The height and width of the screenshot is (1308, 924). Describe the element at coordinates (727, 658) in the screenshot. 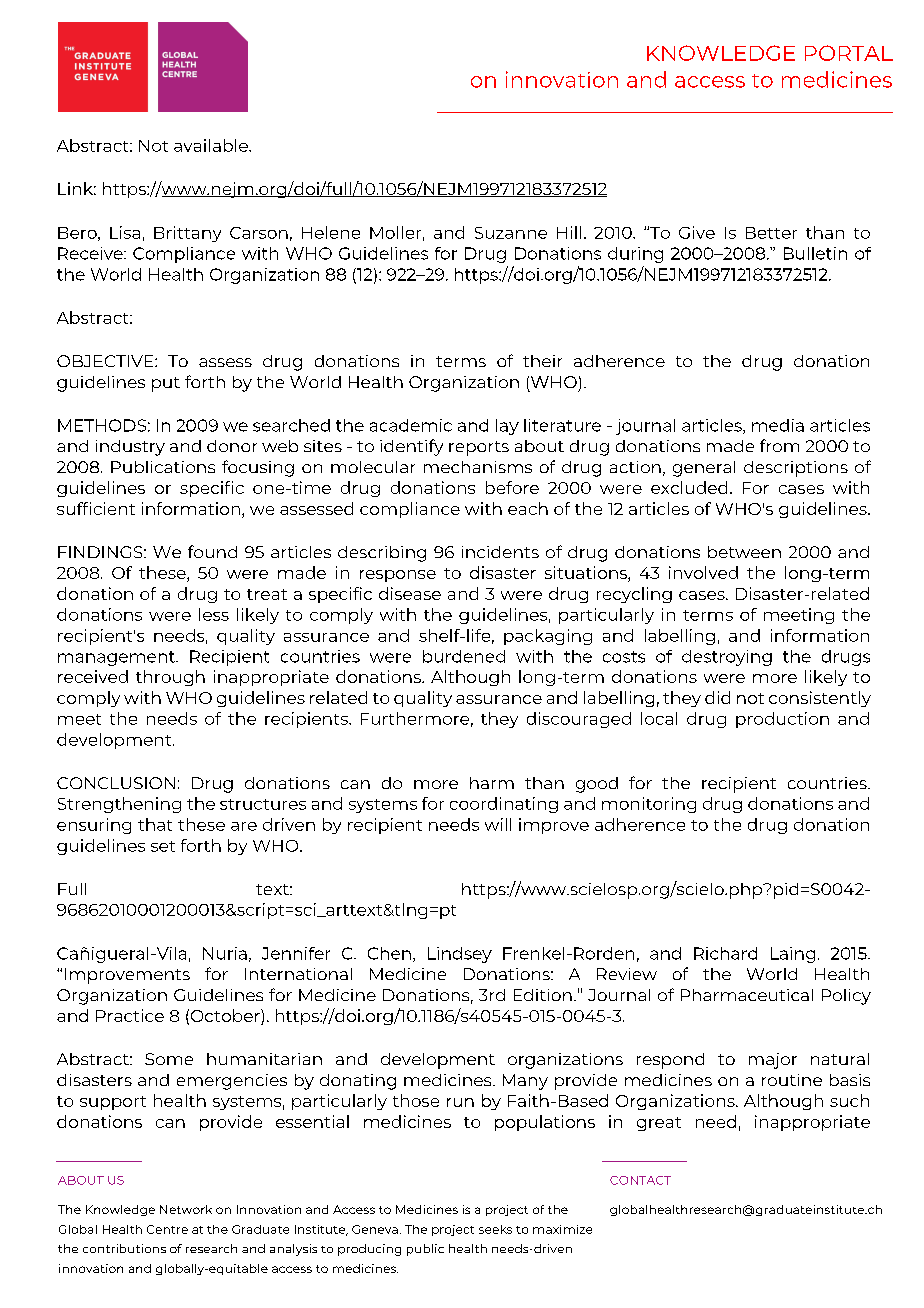

I see `destroying` at that location.
